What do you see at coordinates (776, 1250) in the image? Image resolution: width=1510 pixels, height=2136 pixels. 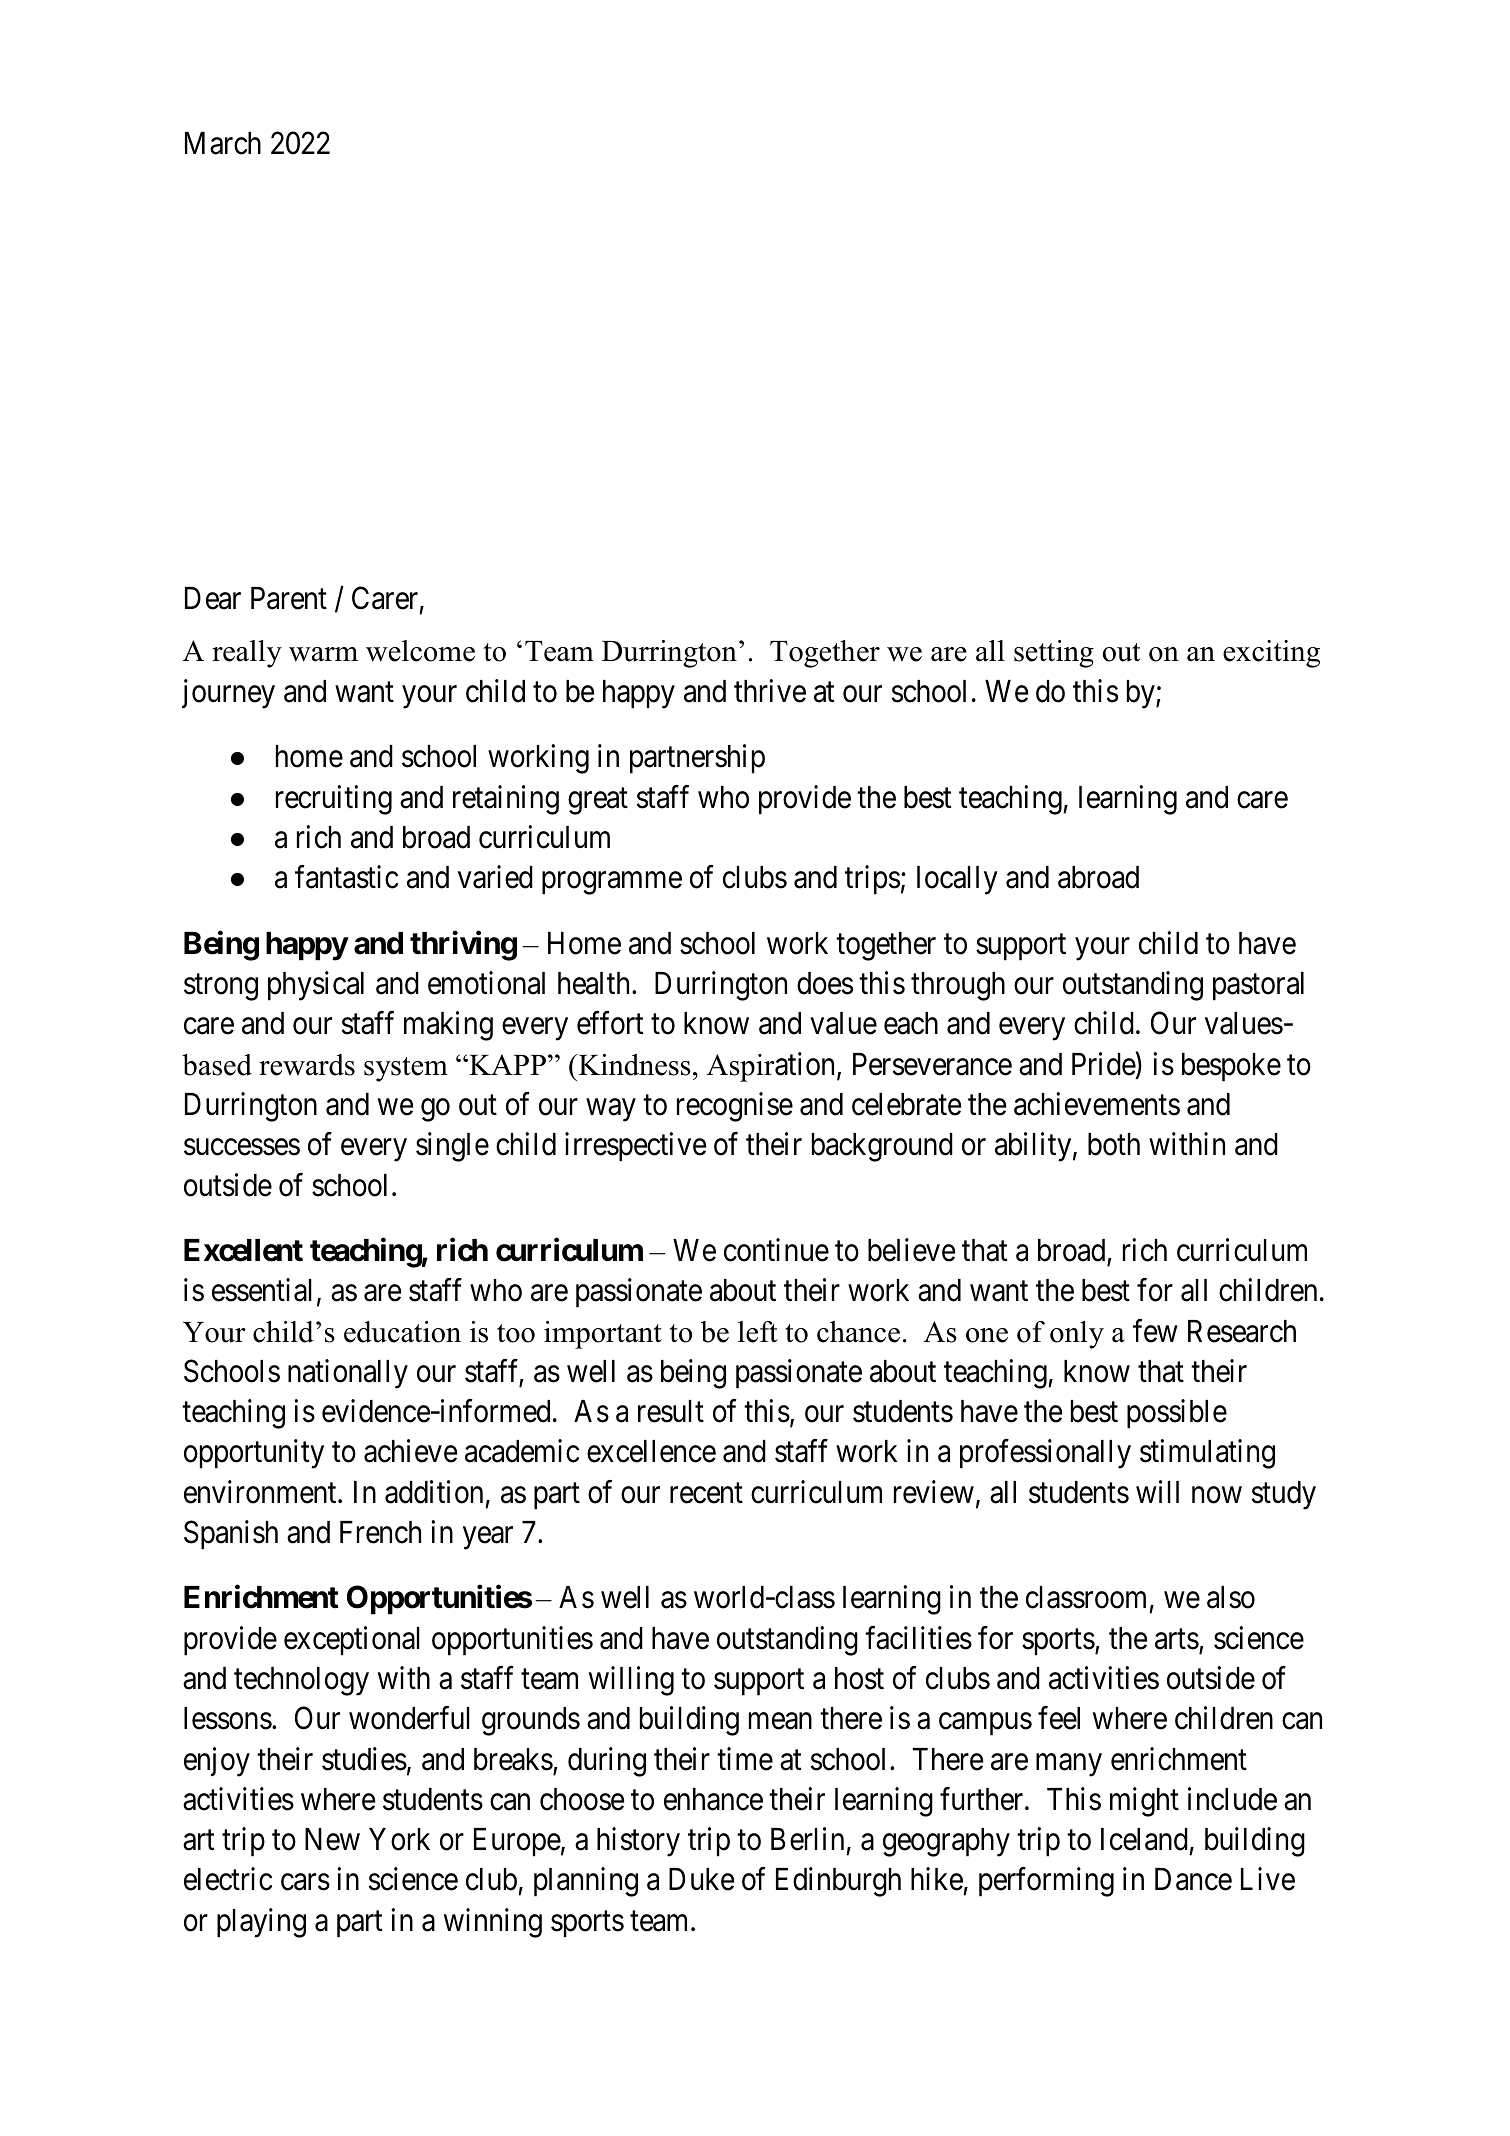 I see `continue` at bounding box center [776, 1250].
